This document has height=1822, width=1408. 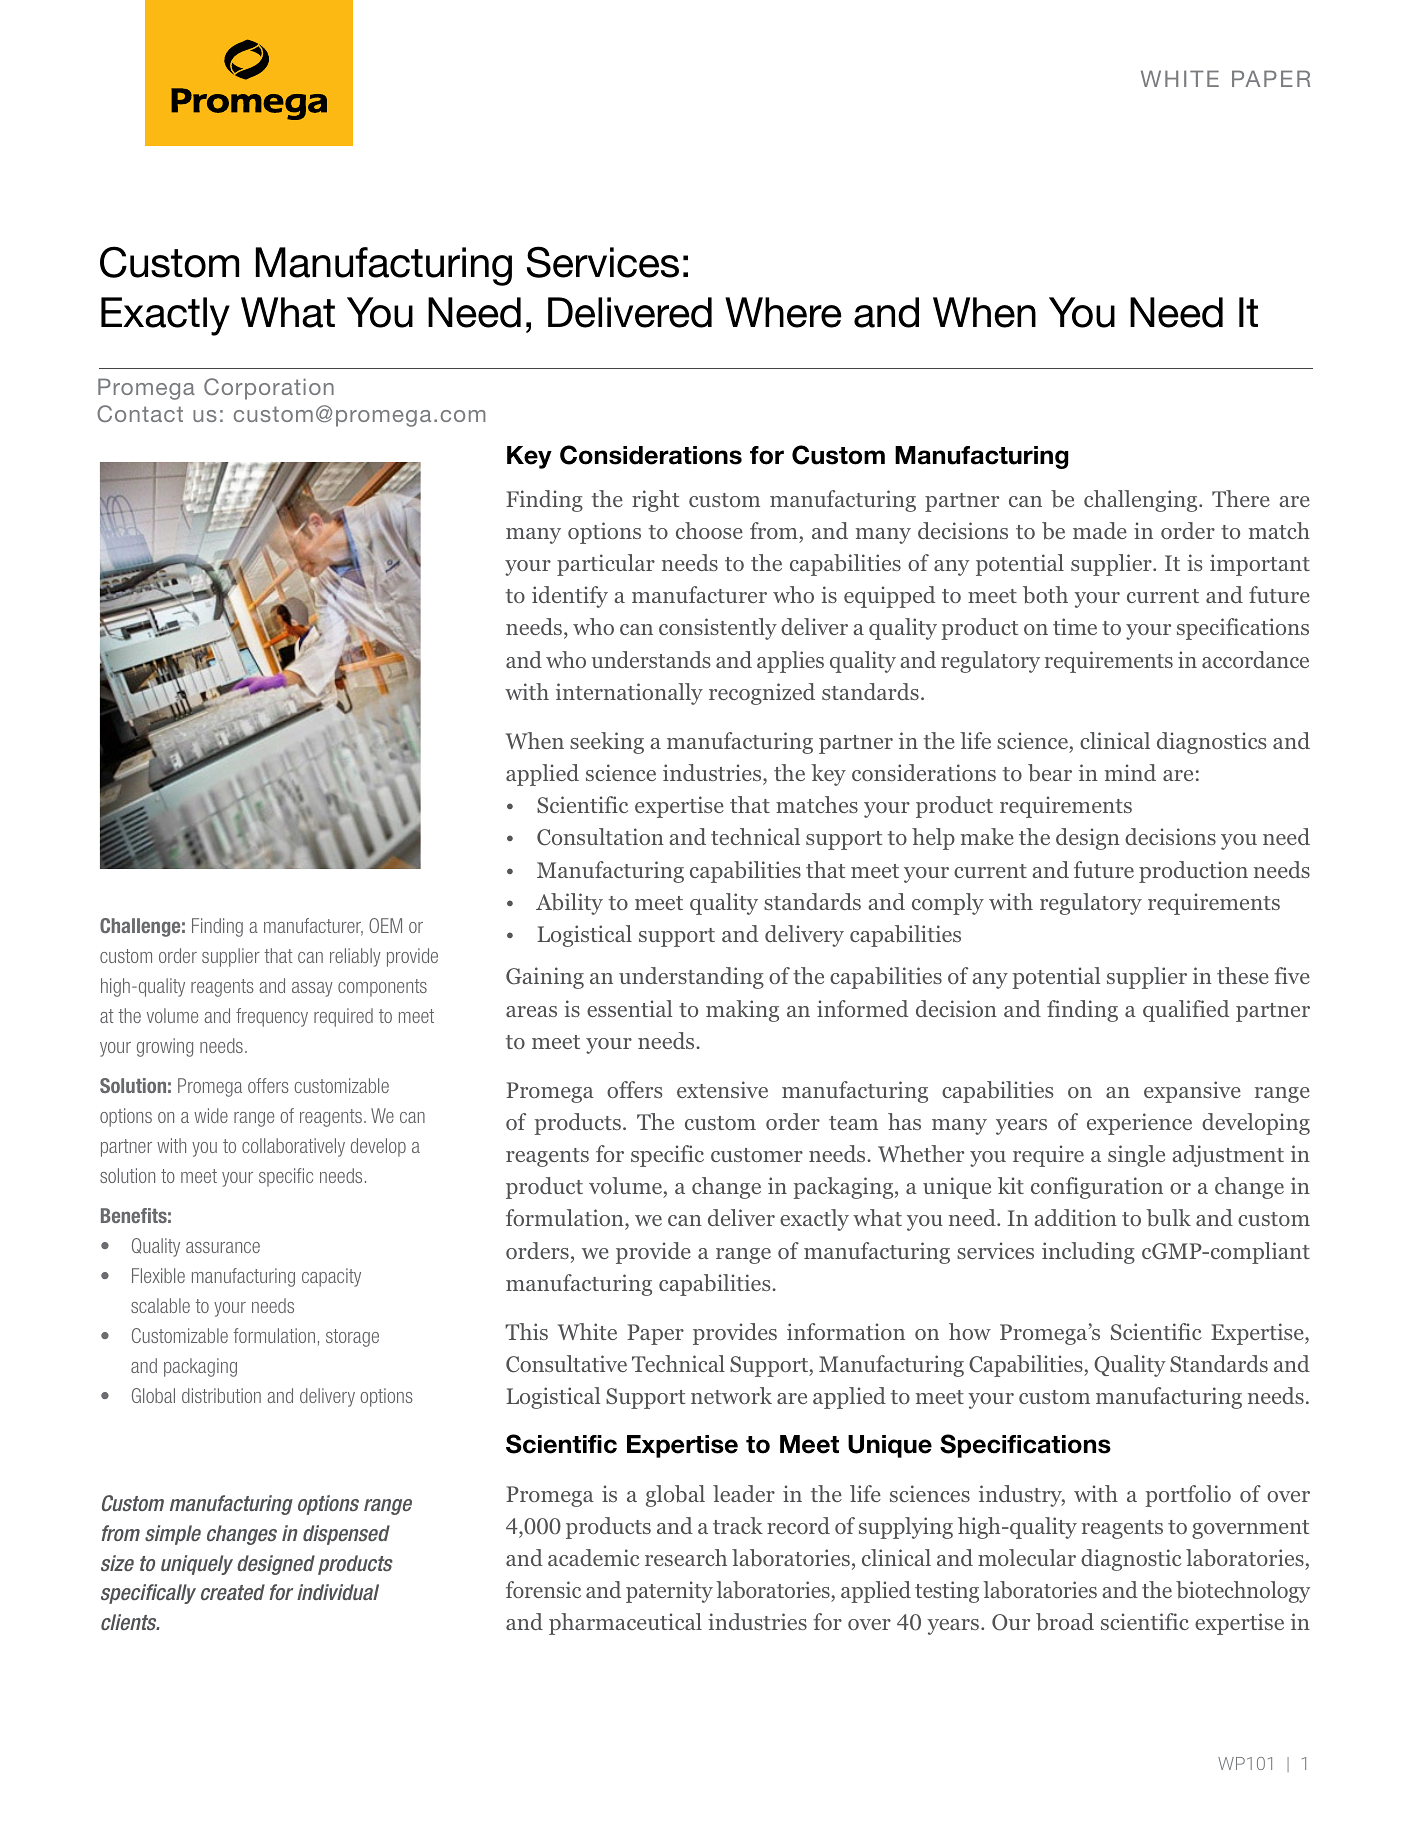 I want to click on wide, so click(x=211, y=1115).
